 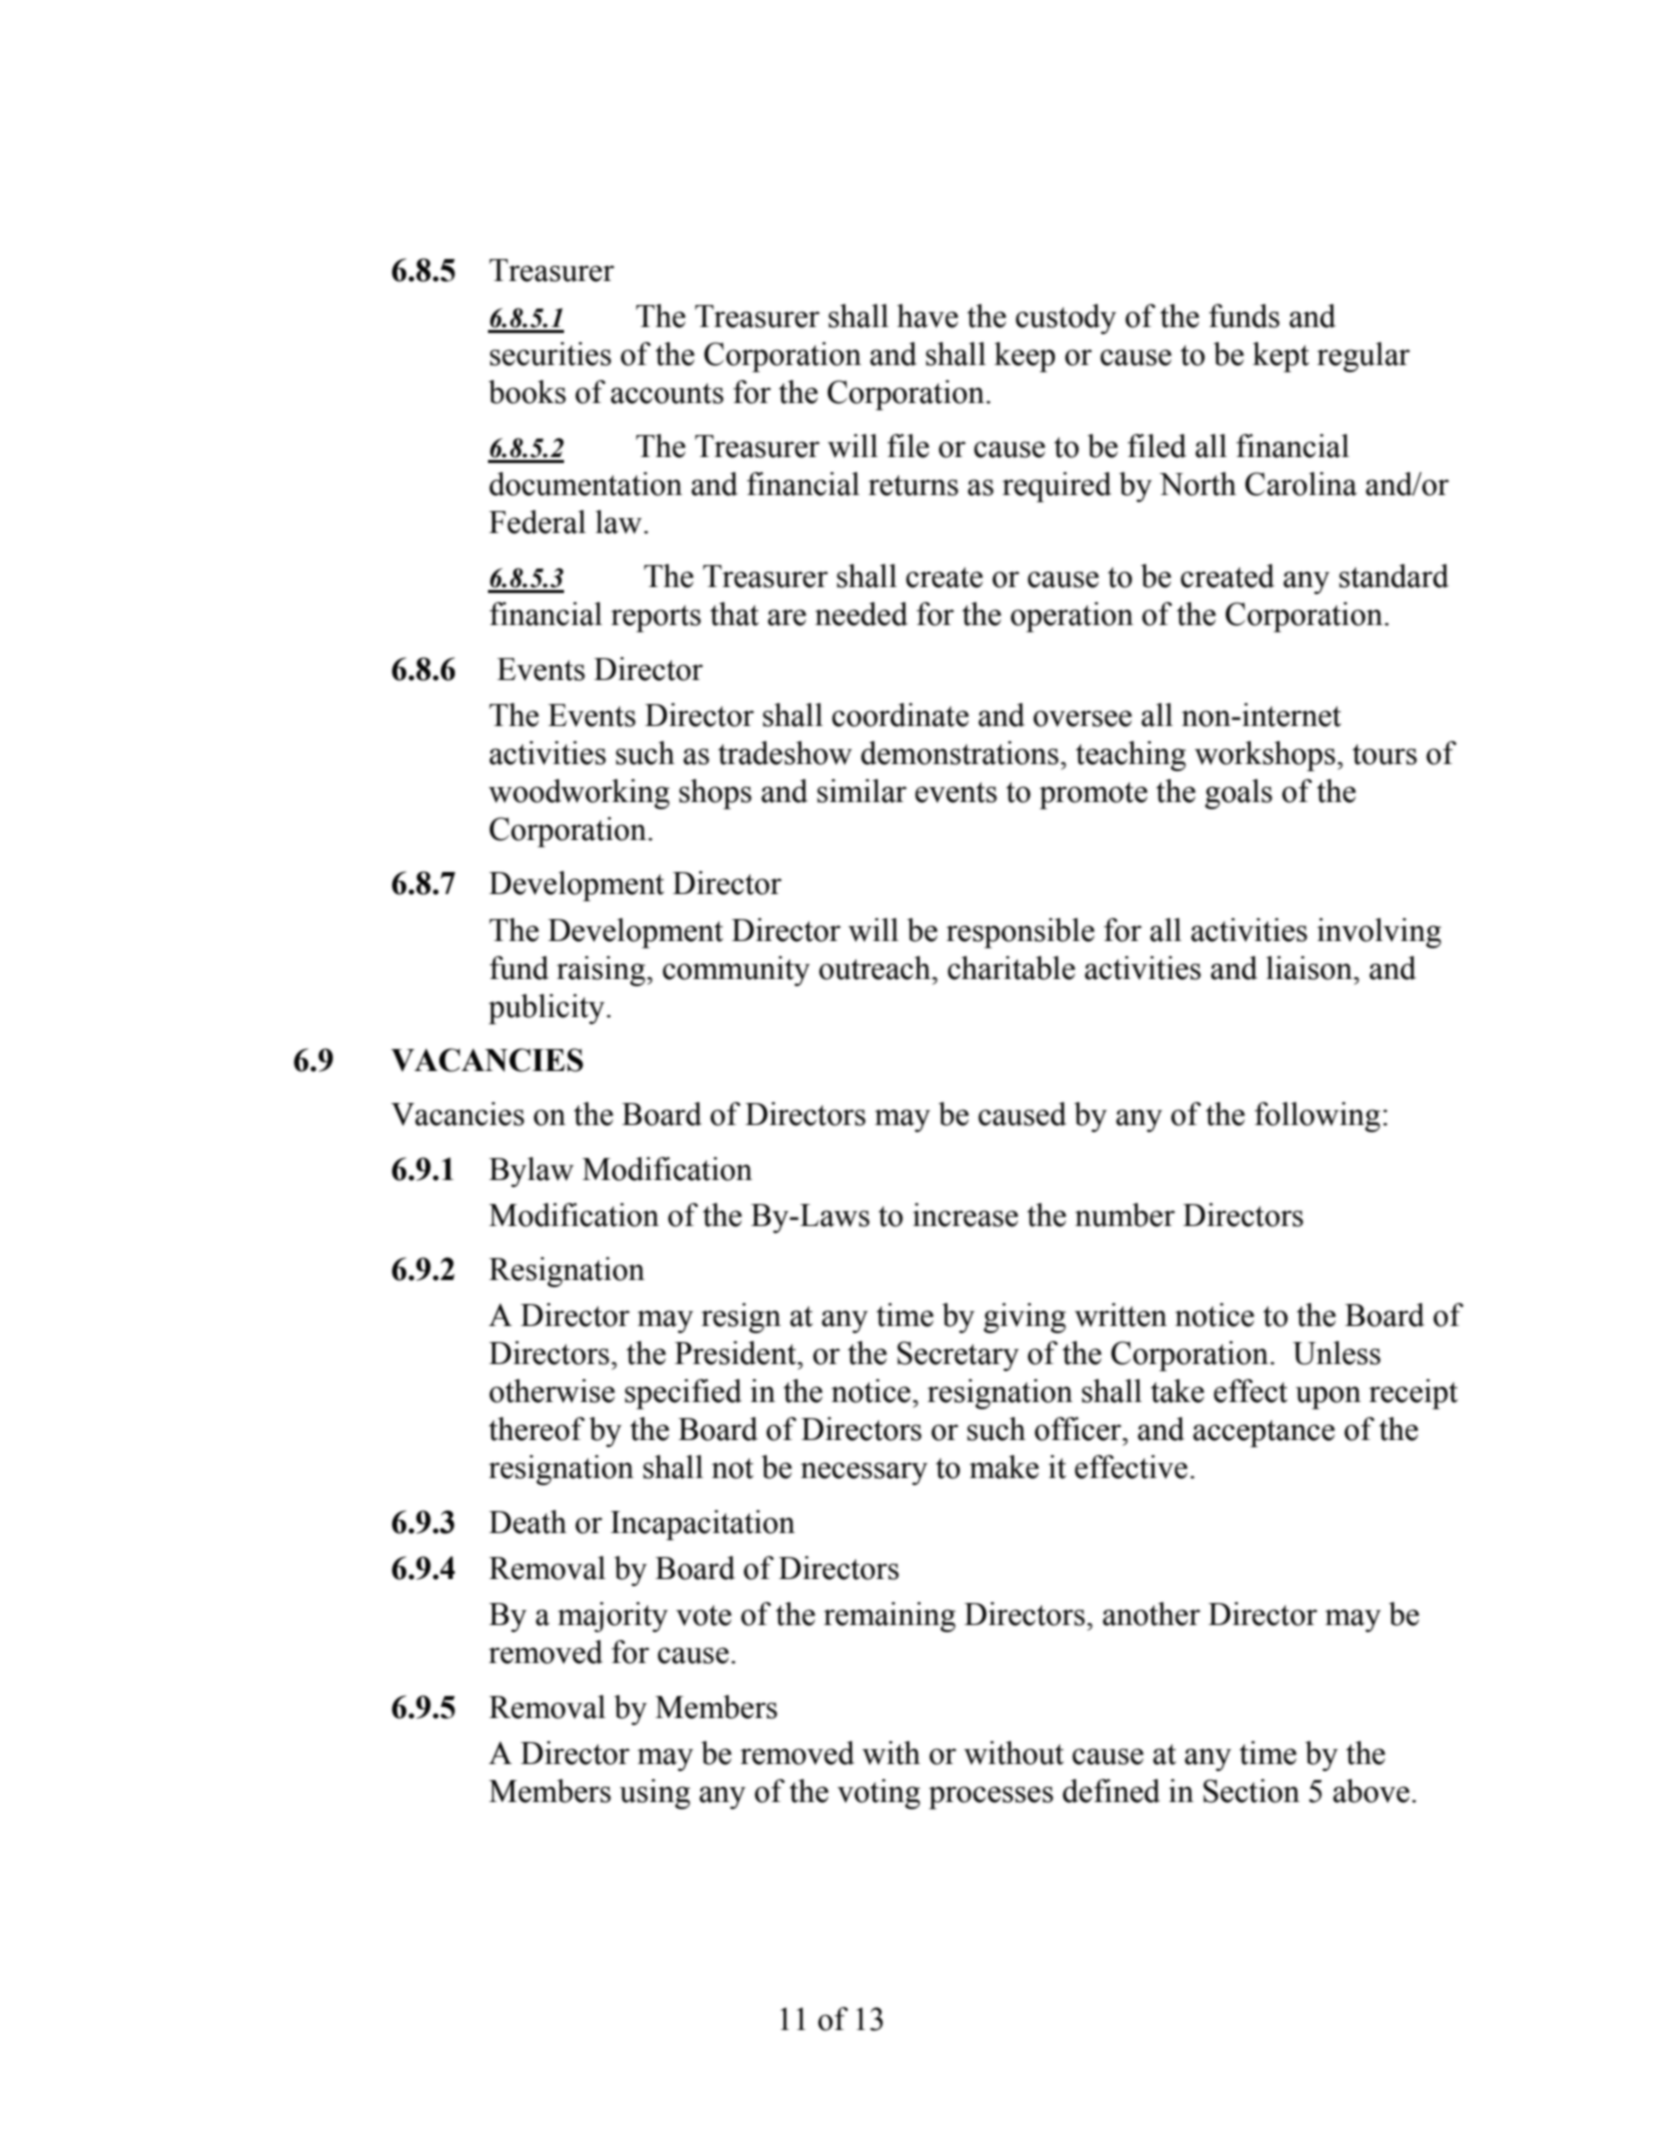 I want to click on kept, so click(x=1281, y=357).
